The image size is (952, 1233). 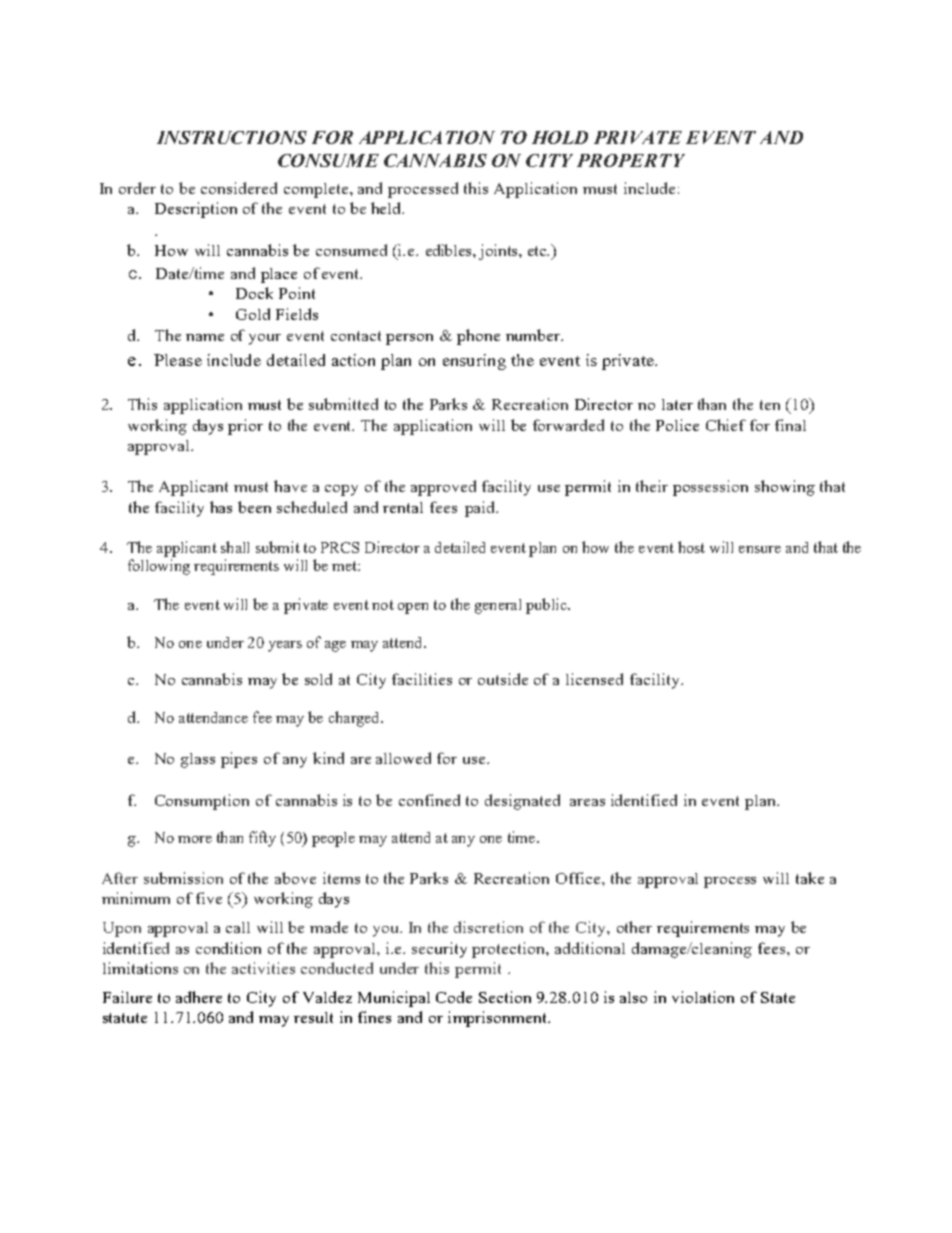 What do you see at coordinates (631, 160) in the document?
I see `PROPERTY` at bounding box center [631, 160].
